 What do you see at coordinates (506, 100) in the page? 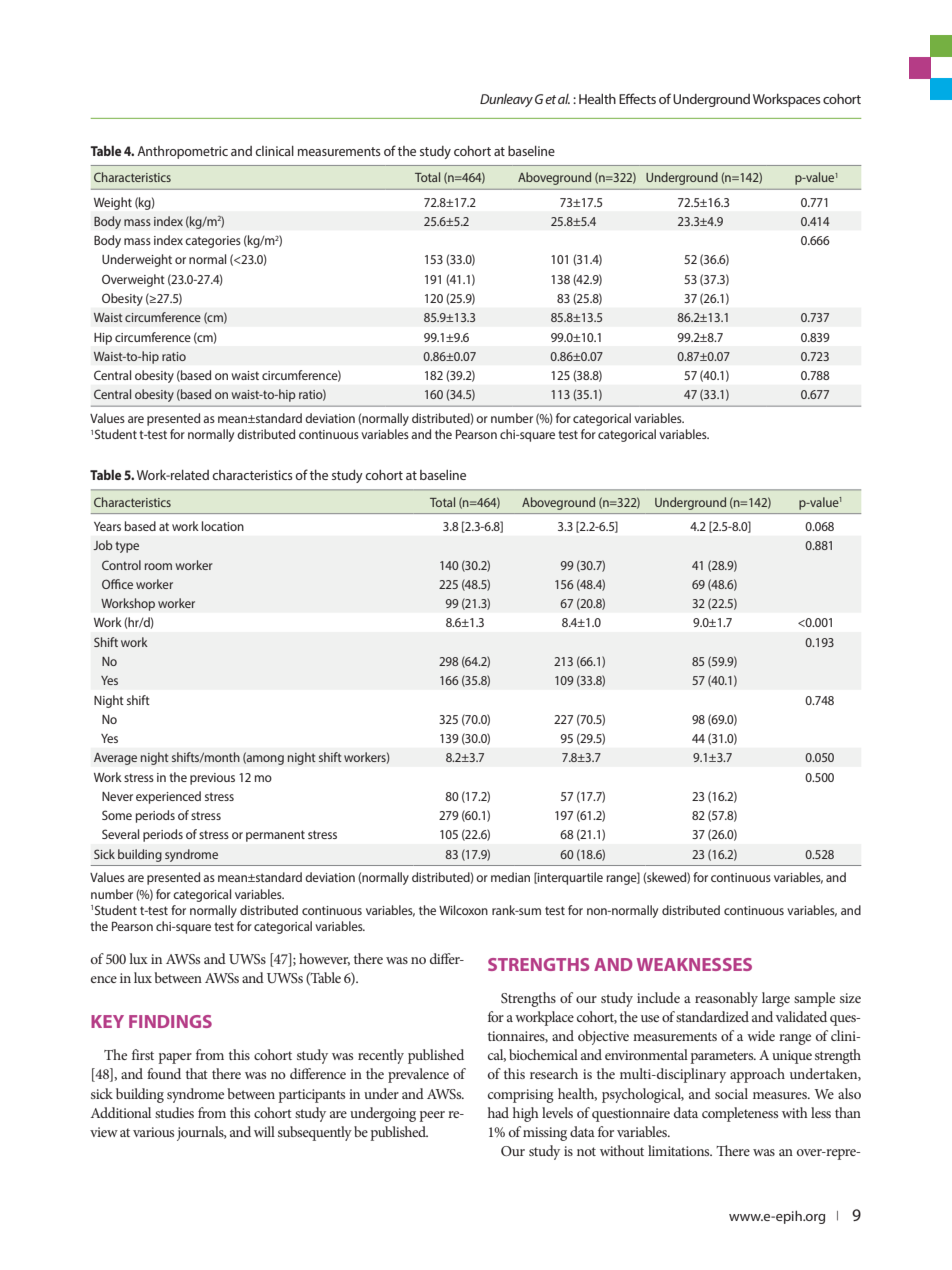
I see `Dunleavy` at bounding box center [506, 100].
